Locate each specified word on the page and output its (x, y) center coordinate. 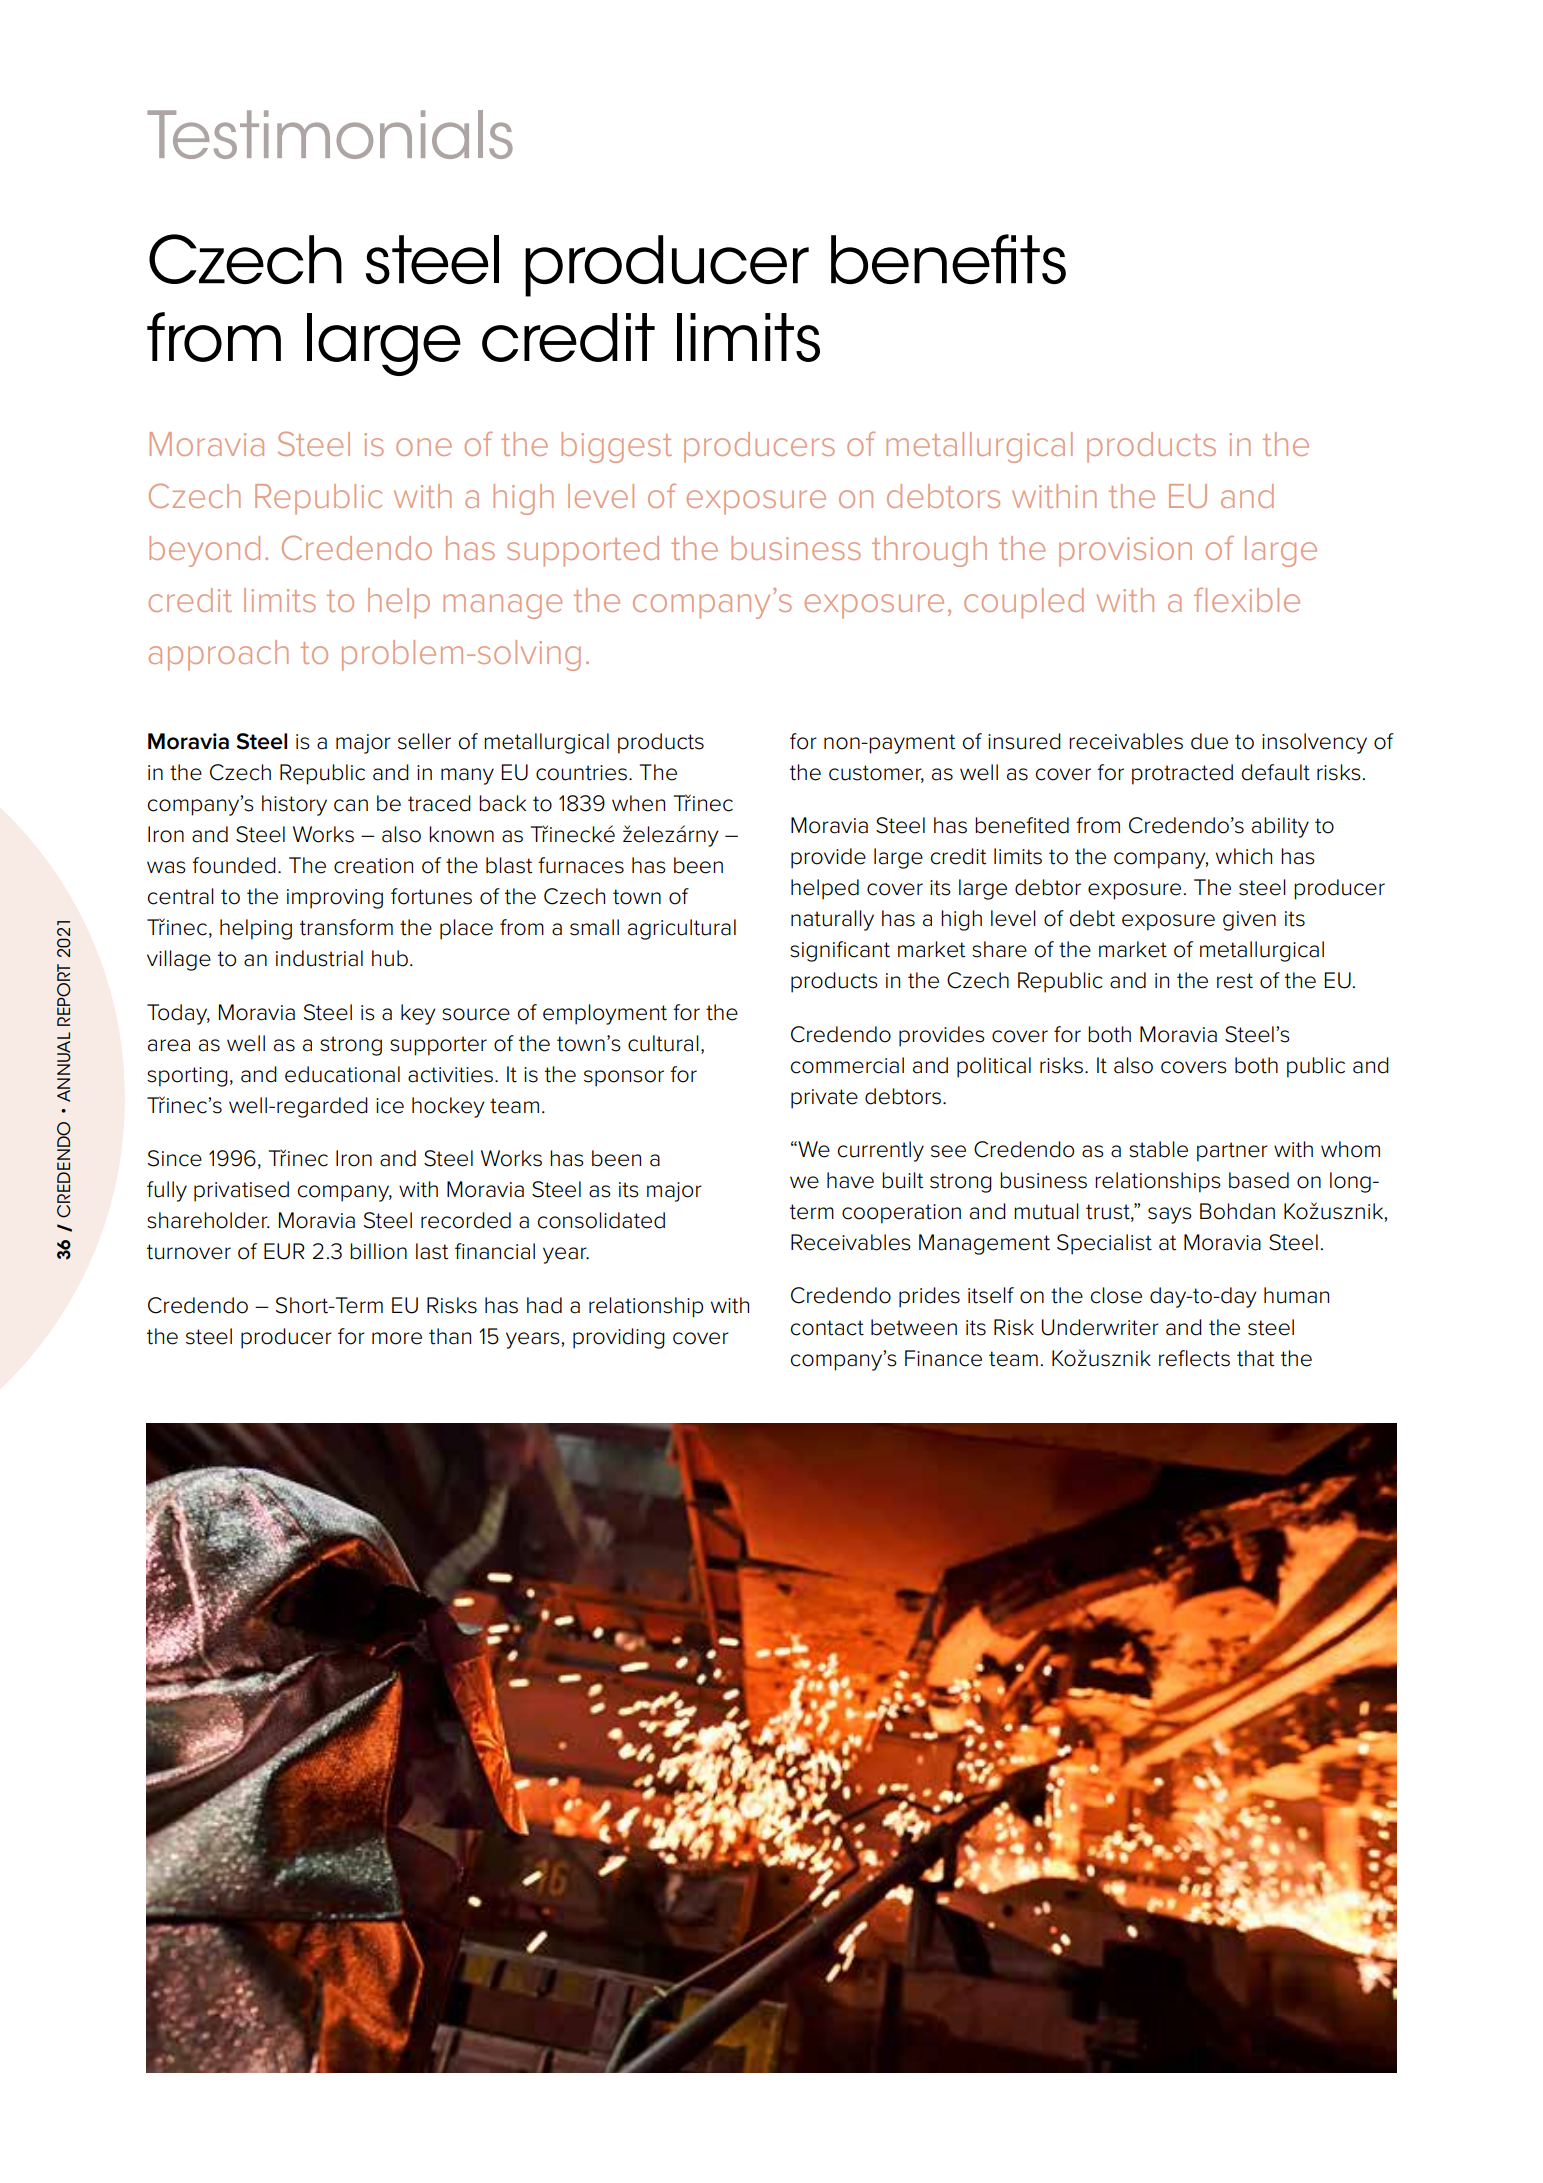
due (1209, 741)
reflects (1194, 1358)
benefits (948, 259)
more (397, 1338)
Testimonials (330, 134)
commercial (847, 1065)
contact (827, 1328)
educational (342, 1074)
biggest (616, 447)
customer (876, 773)
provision (1125, 552)
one (424, 447)
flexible (1247, 600)
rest (1235, 981)
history (294, 805)
